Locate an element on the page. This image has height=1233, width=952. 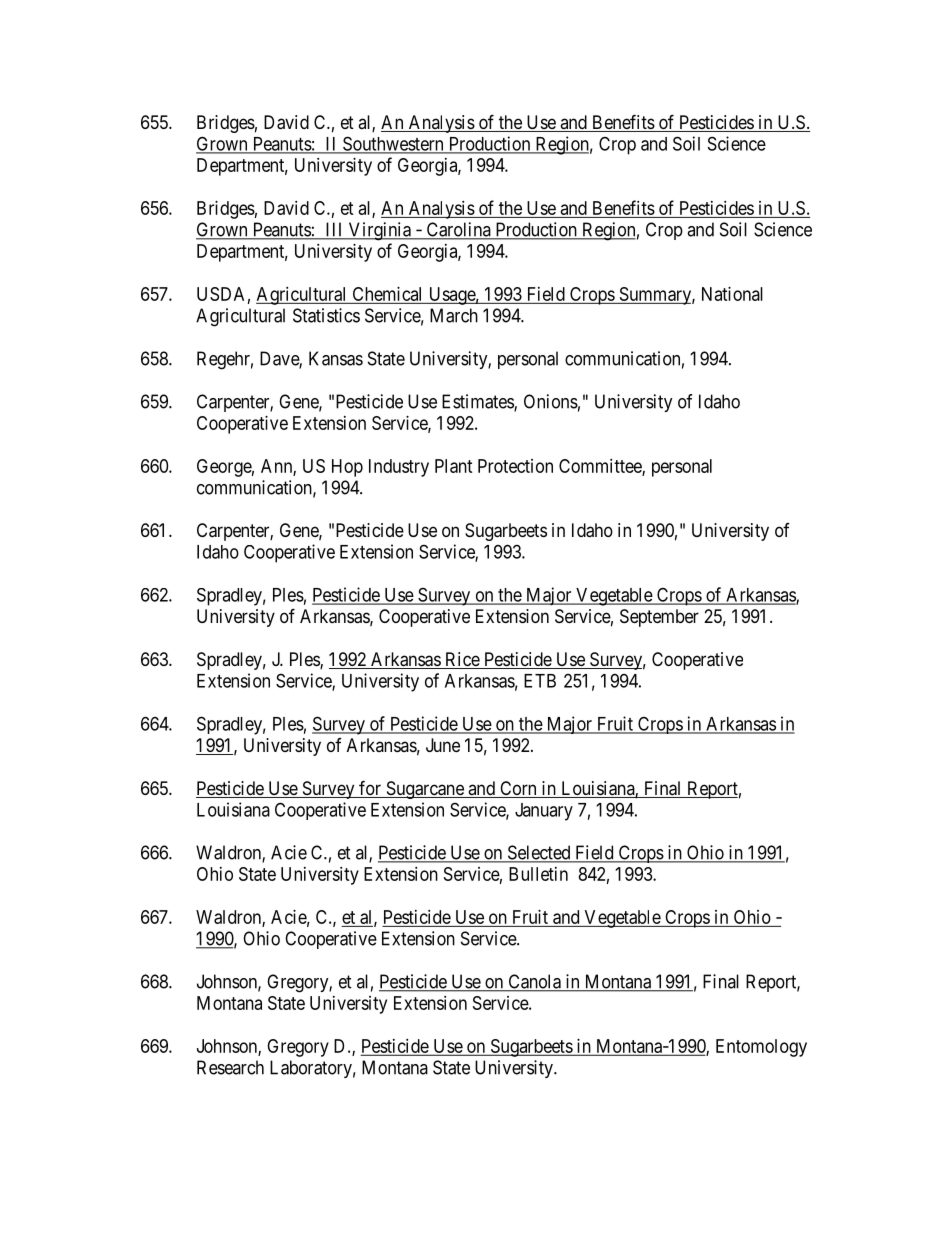
Rice is located at coordinates (462, 660).
